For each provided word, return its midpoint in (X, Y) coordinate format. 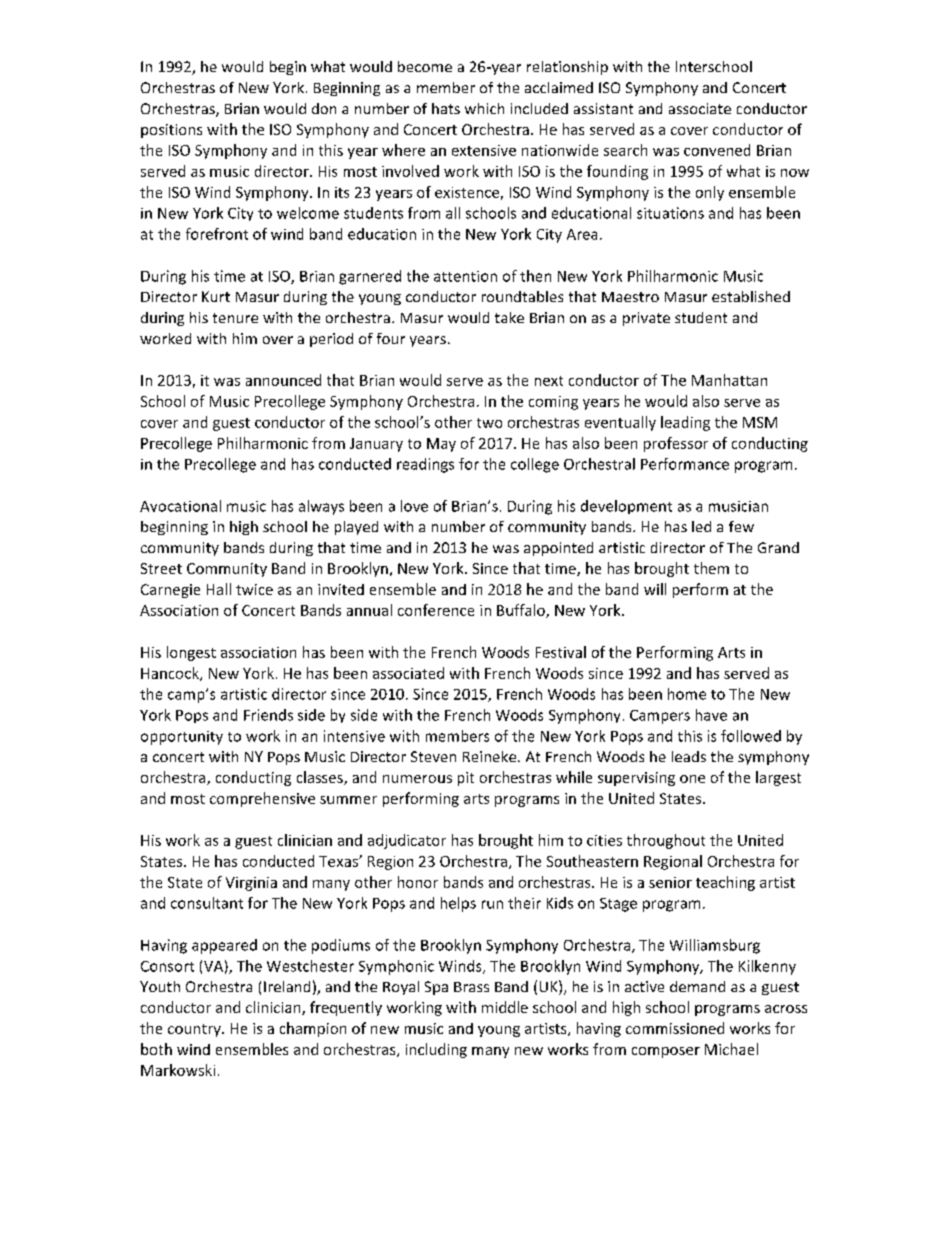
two (489, 423)
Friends (268, 715)
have (711, 715)
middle (505, 1007)
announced (283, 380)
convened (717, 150)
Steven (433, 756)
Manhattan (729, 380)
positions (171, 131)
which (484, 108)
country (195, 1030)
